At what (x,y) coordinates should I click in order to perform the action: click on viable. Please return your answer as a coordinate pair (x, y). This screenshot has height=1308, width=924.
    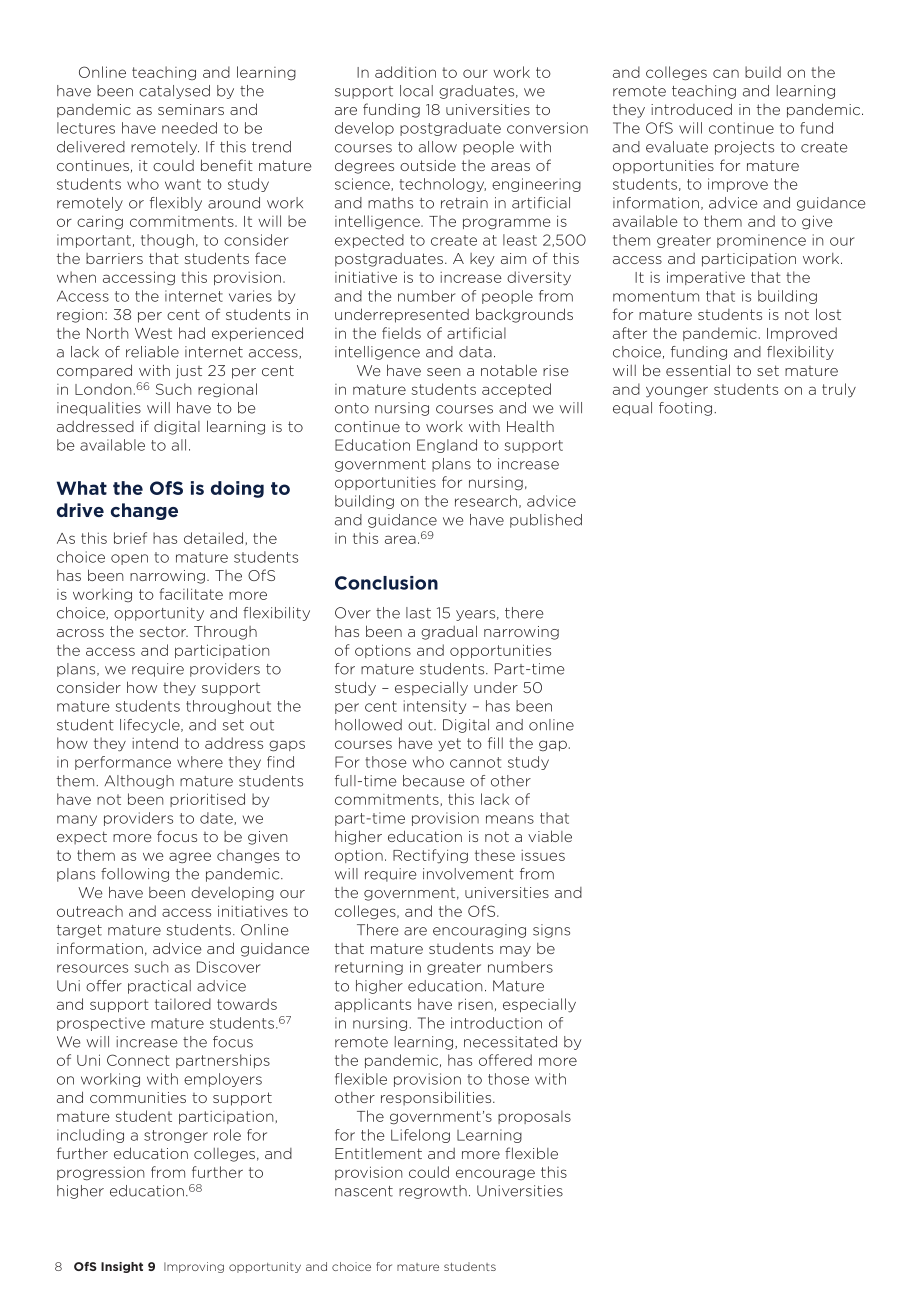
    Looking at the image, I should click on (550, 836).
